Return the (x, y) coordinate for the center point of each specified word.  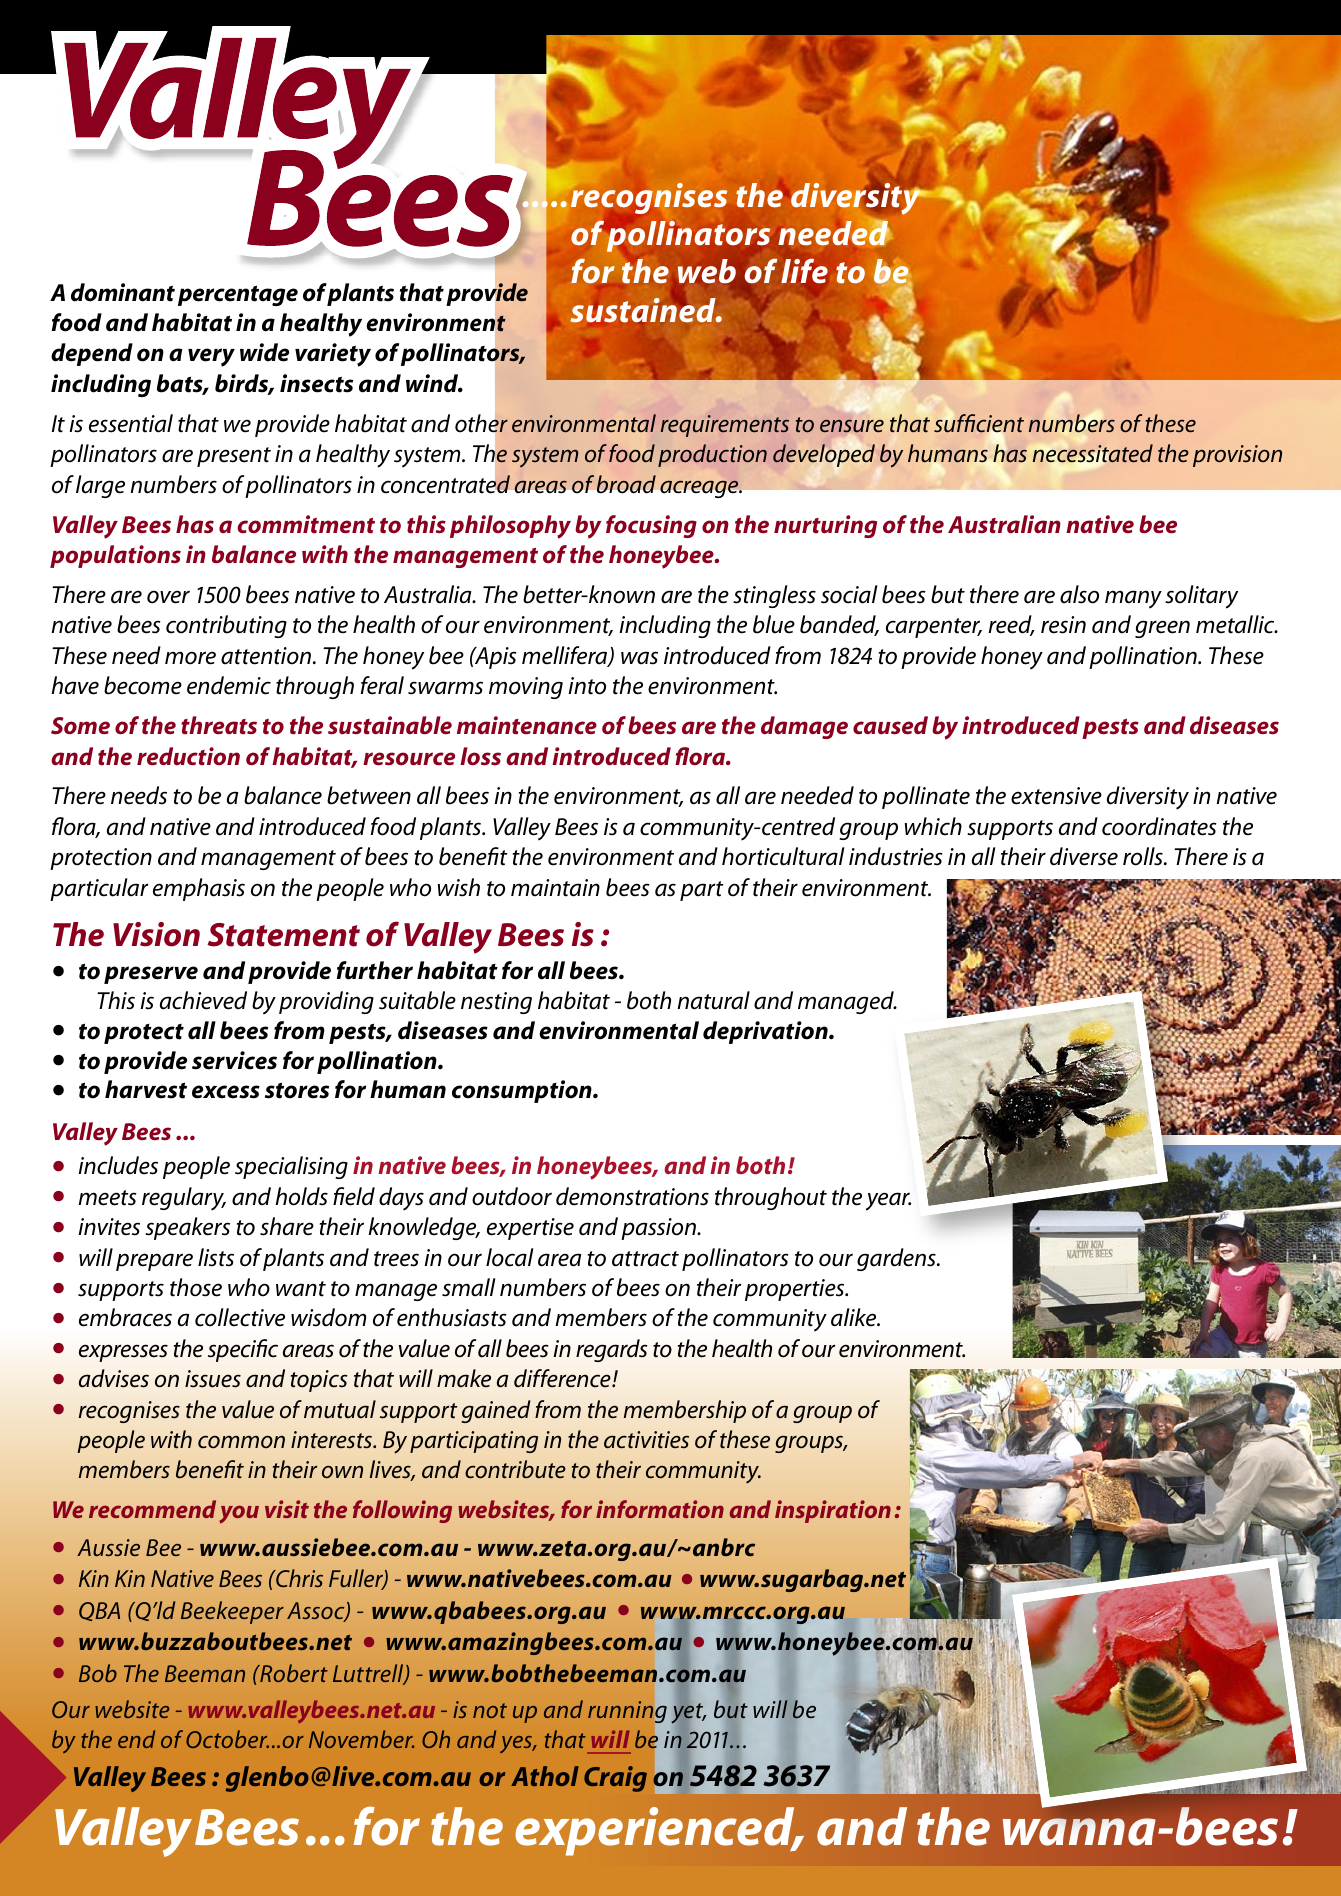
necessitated (1093, 453)
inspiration (833, 1511)
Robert (293, 1673)
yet (689, 1713)
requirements (725, 426)
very (211, 357)
